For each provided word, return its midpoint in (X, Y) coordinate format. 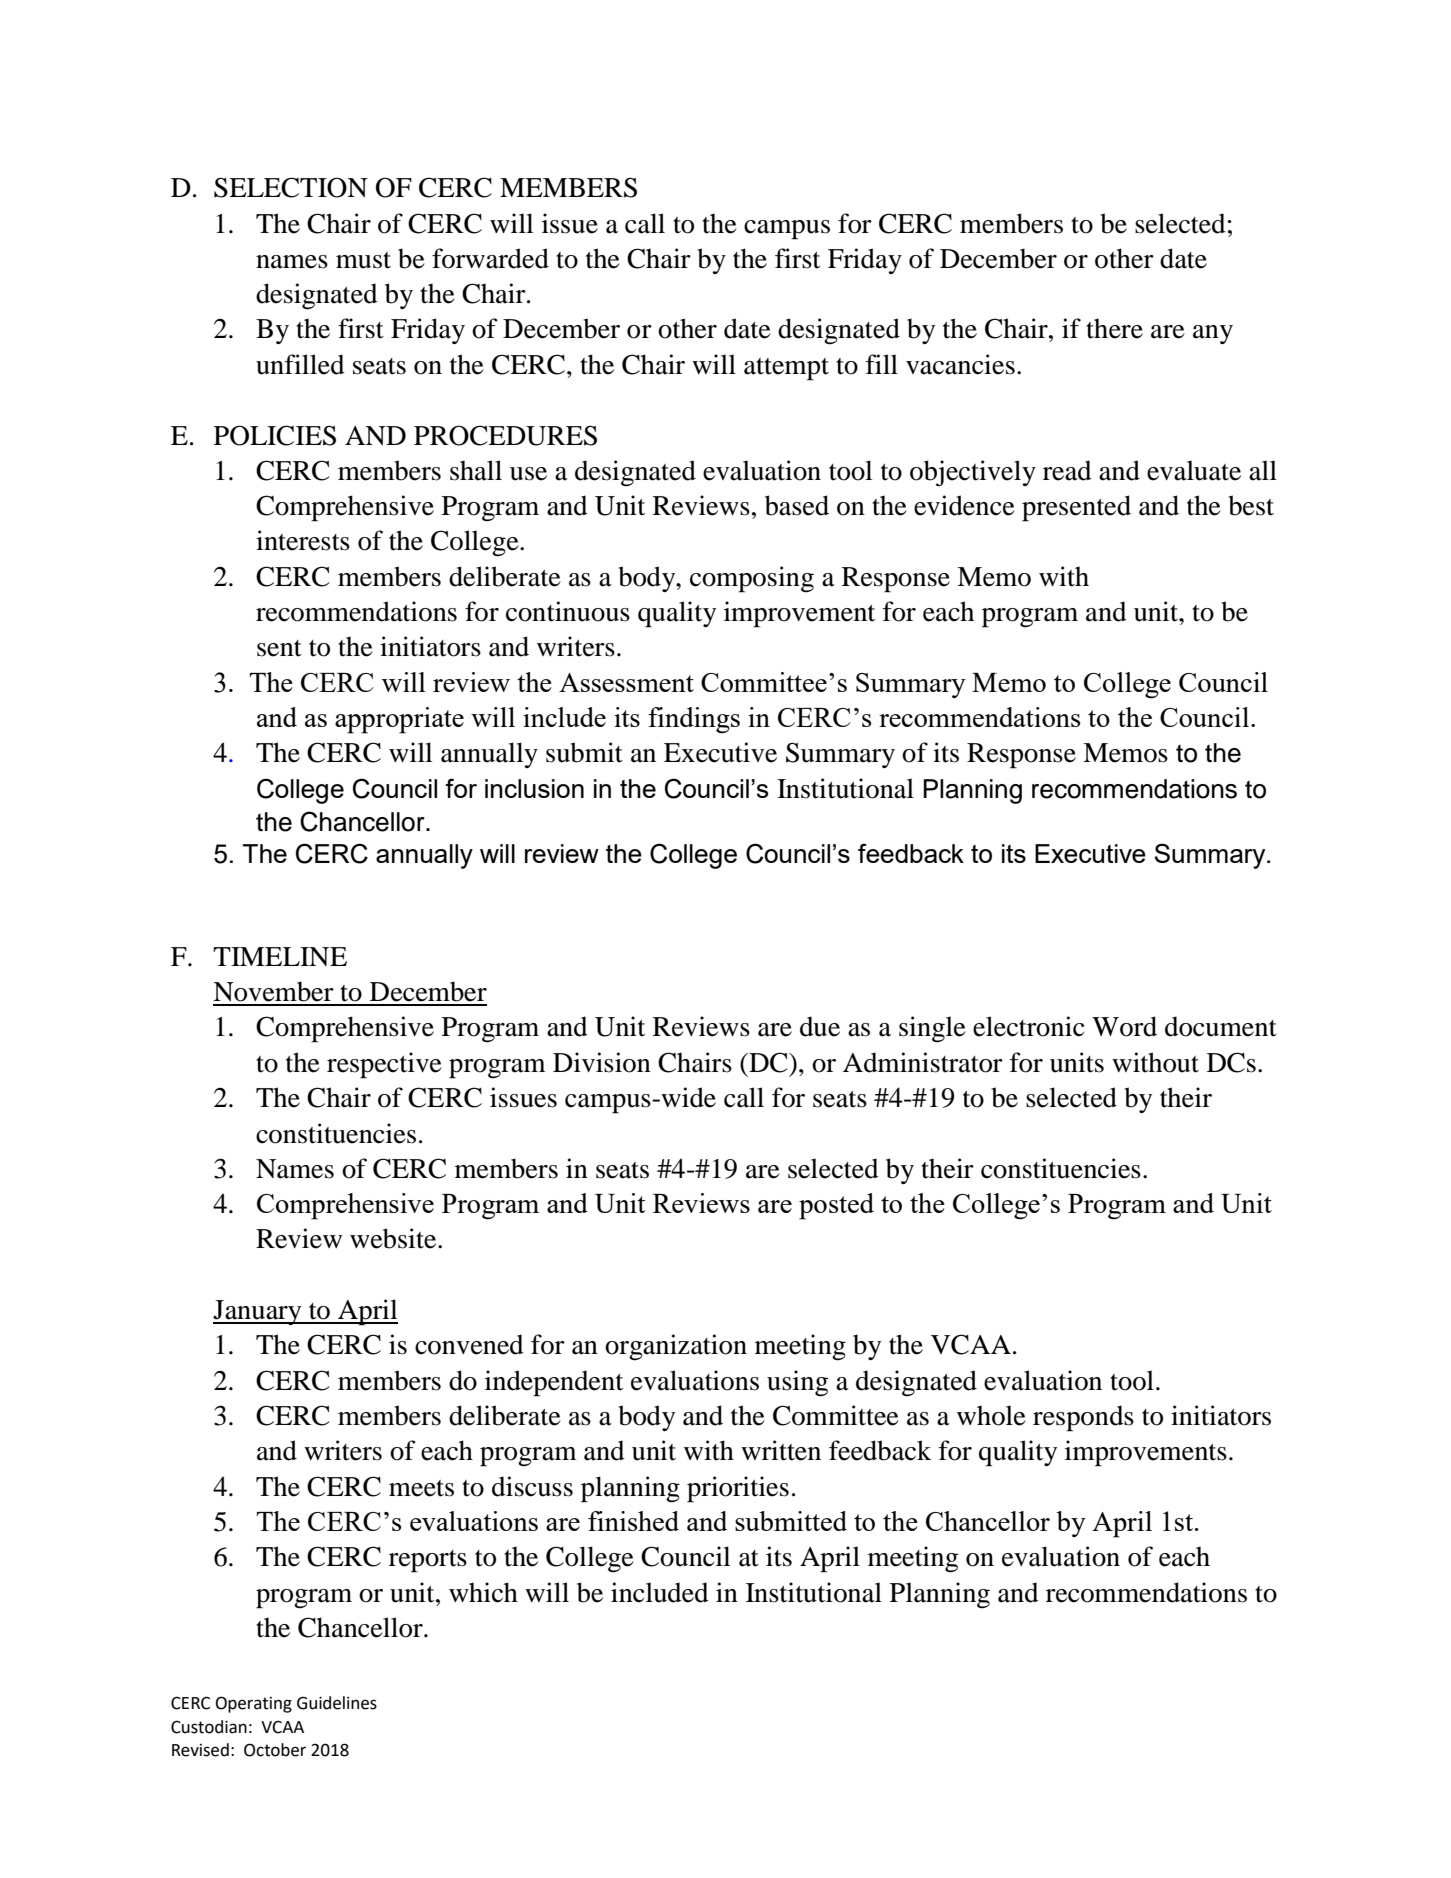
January (258, 1312)
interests (303, 540)
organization (676, 1347)
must (363, 260)
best (1251, 505)
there (1114, 328)
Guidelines (337, 1703)
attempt (786, 369)
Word (1124, 1026)
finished (633, 1521)
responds (1083, 1418)
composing (752, 579)
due (820, 1026)
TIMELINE (280, 956)
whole (991, 1415)
